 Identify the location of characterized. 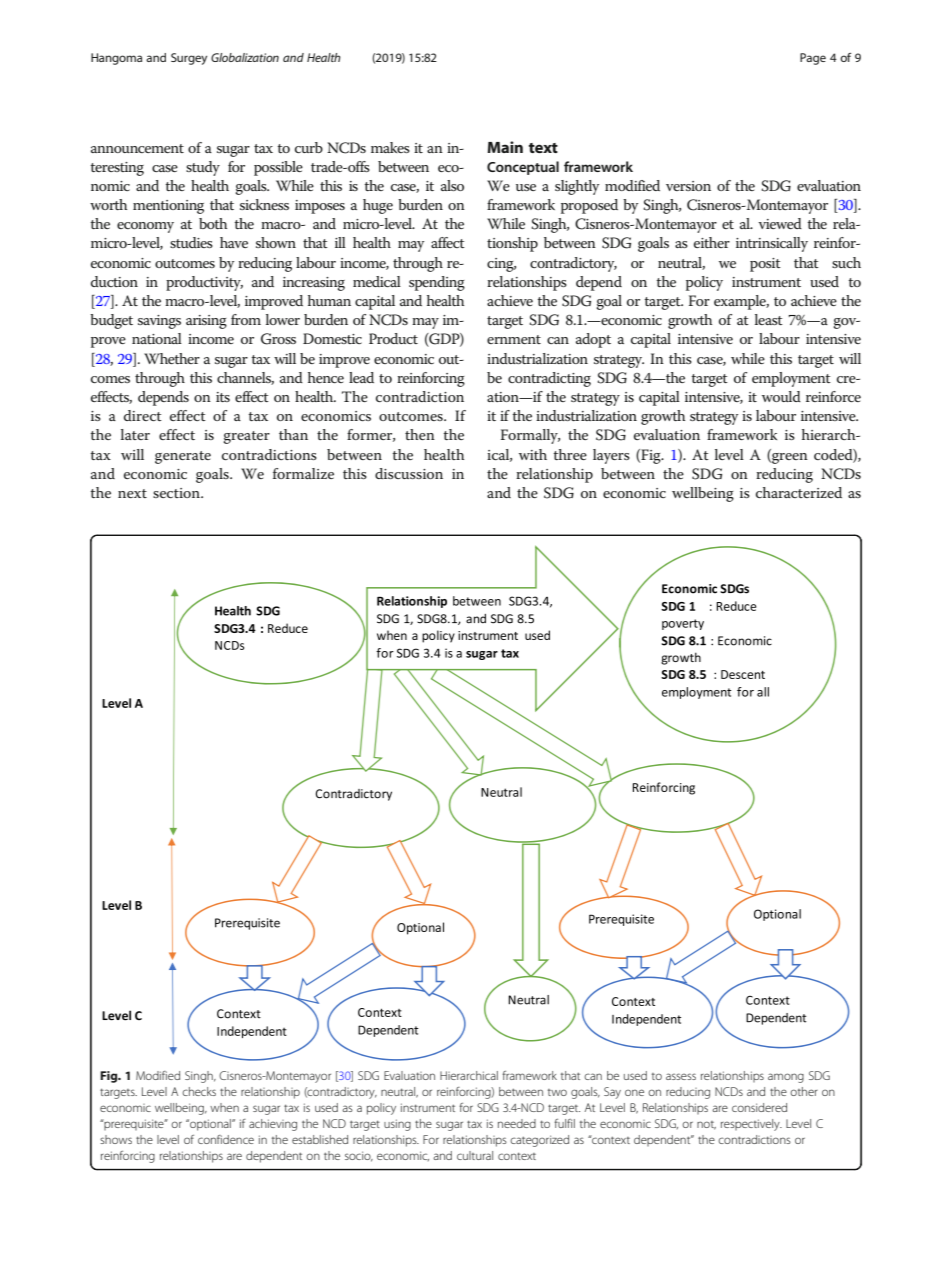
(799, 492).
